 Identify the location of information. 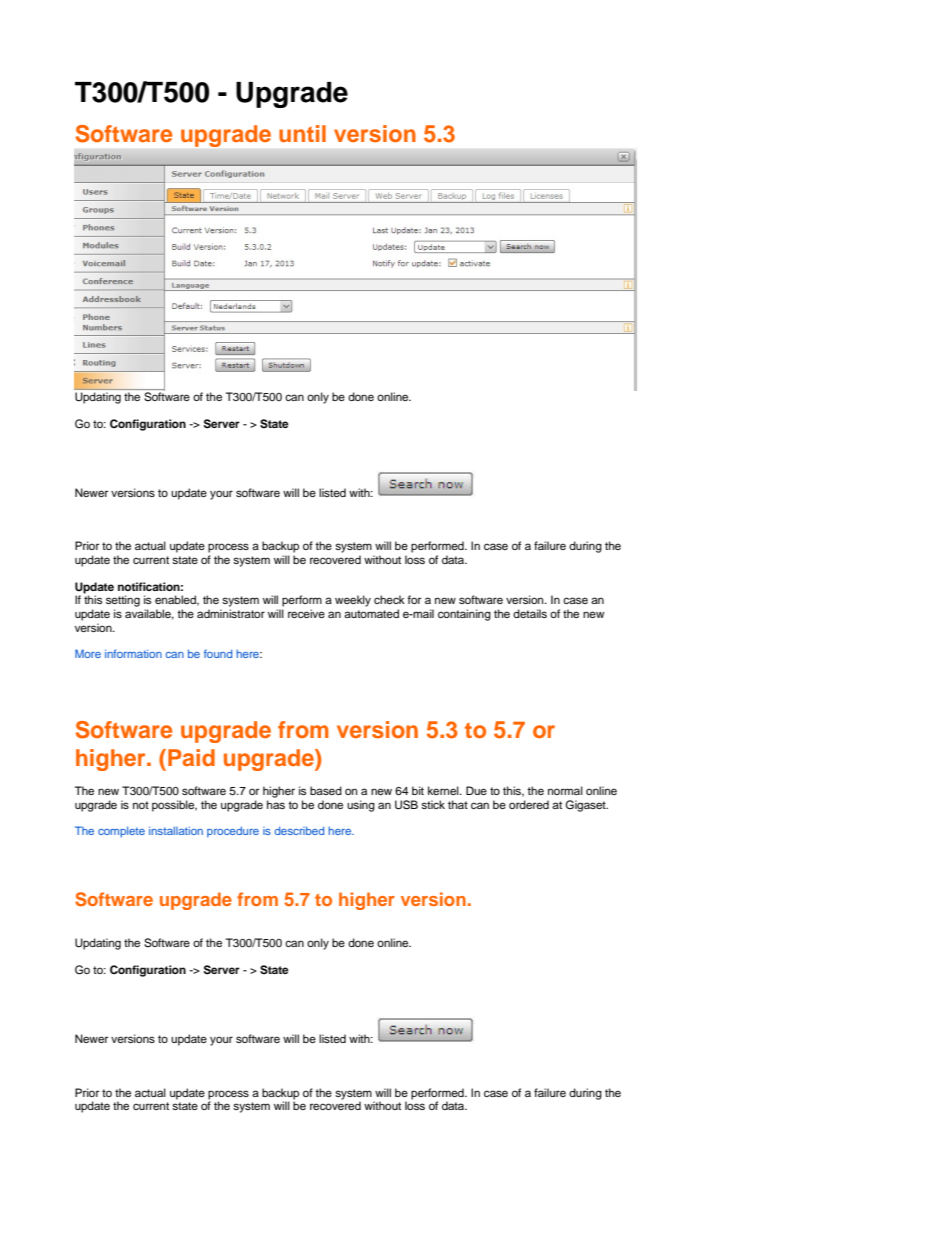
(133, 653).
